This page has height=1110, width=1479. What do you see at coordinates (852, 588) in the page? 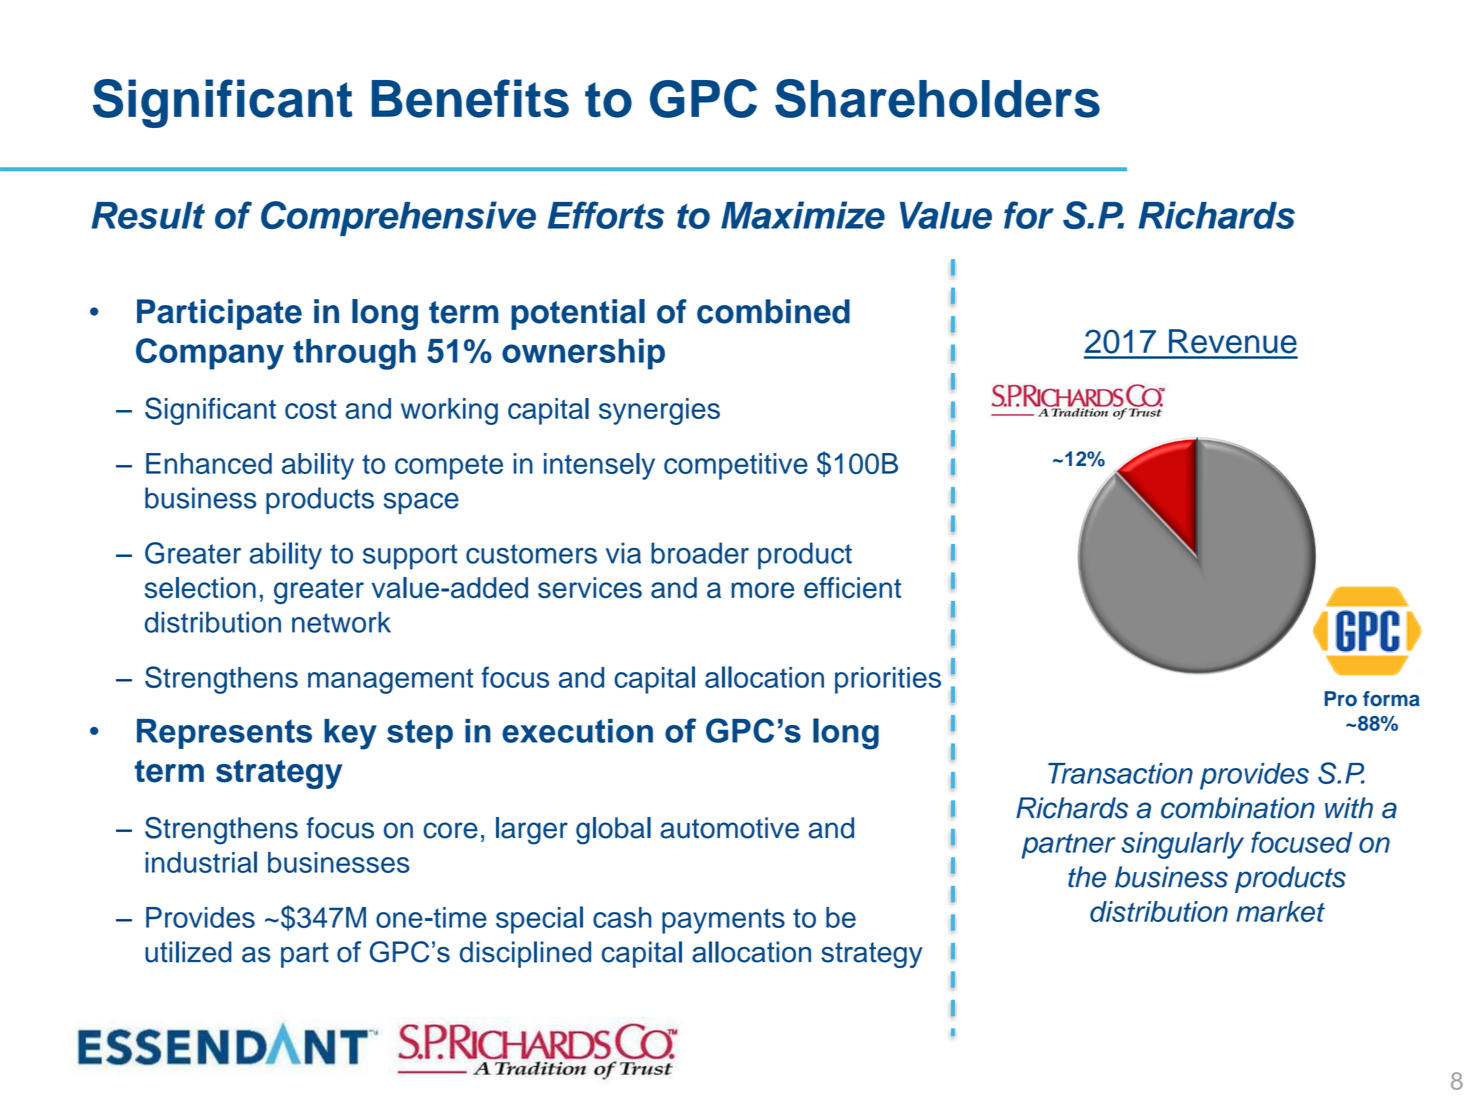
I see `efficient` at bounding box center [852, 588].
